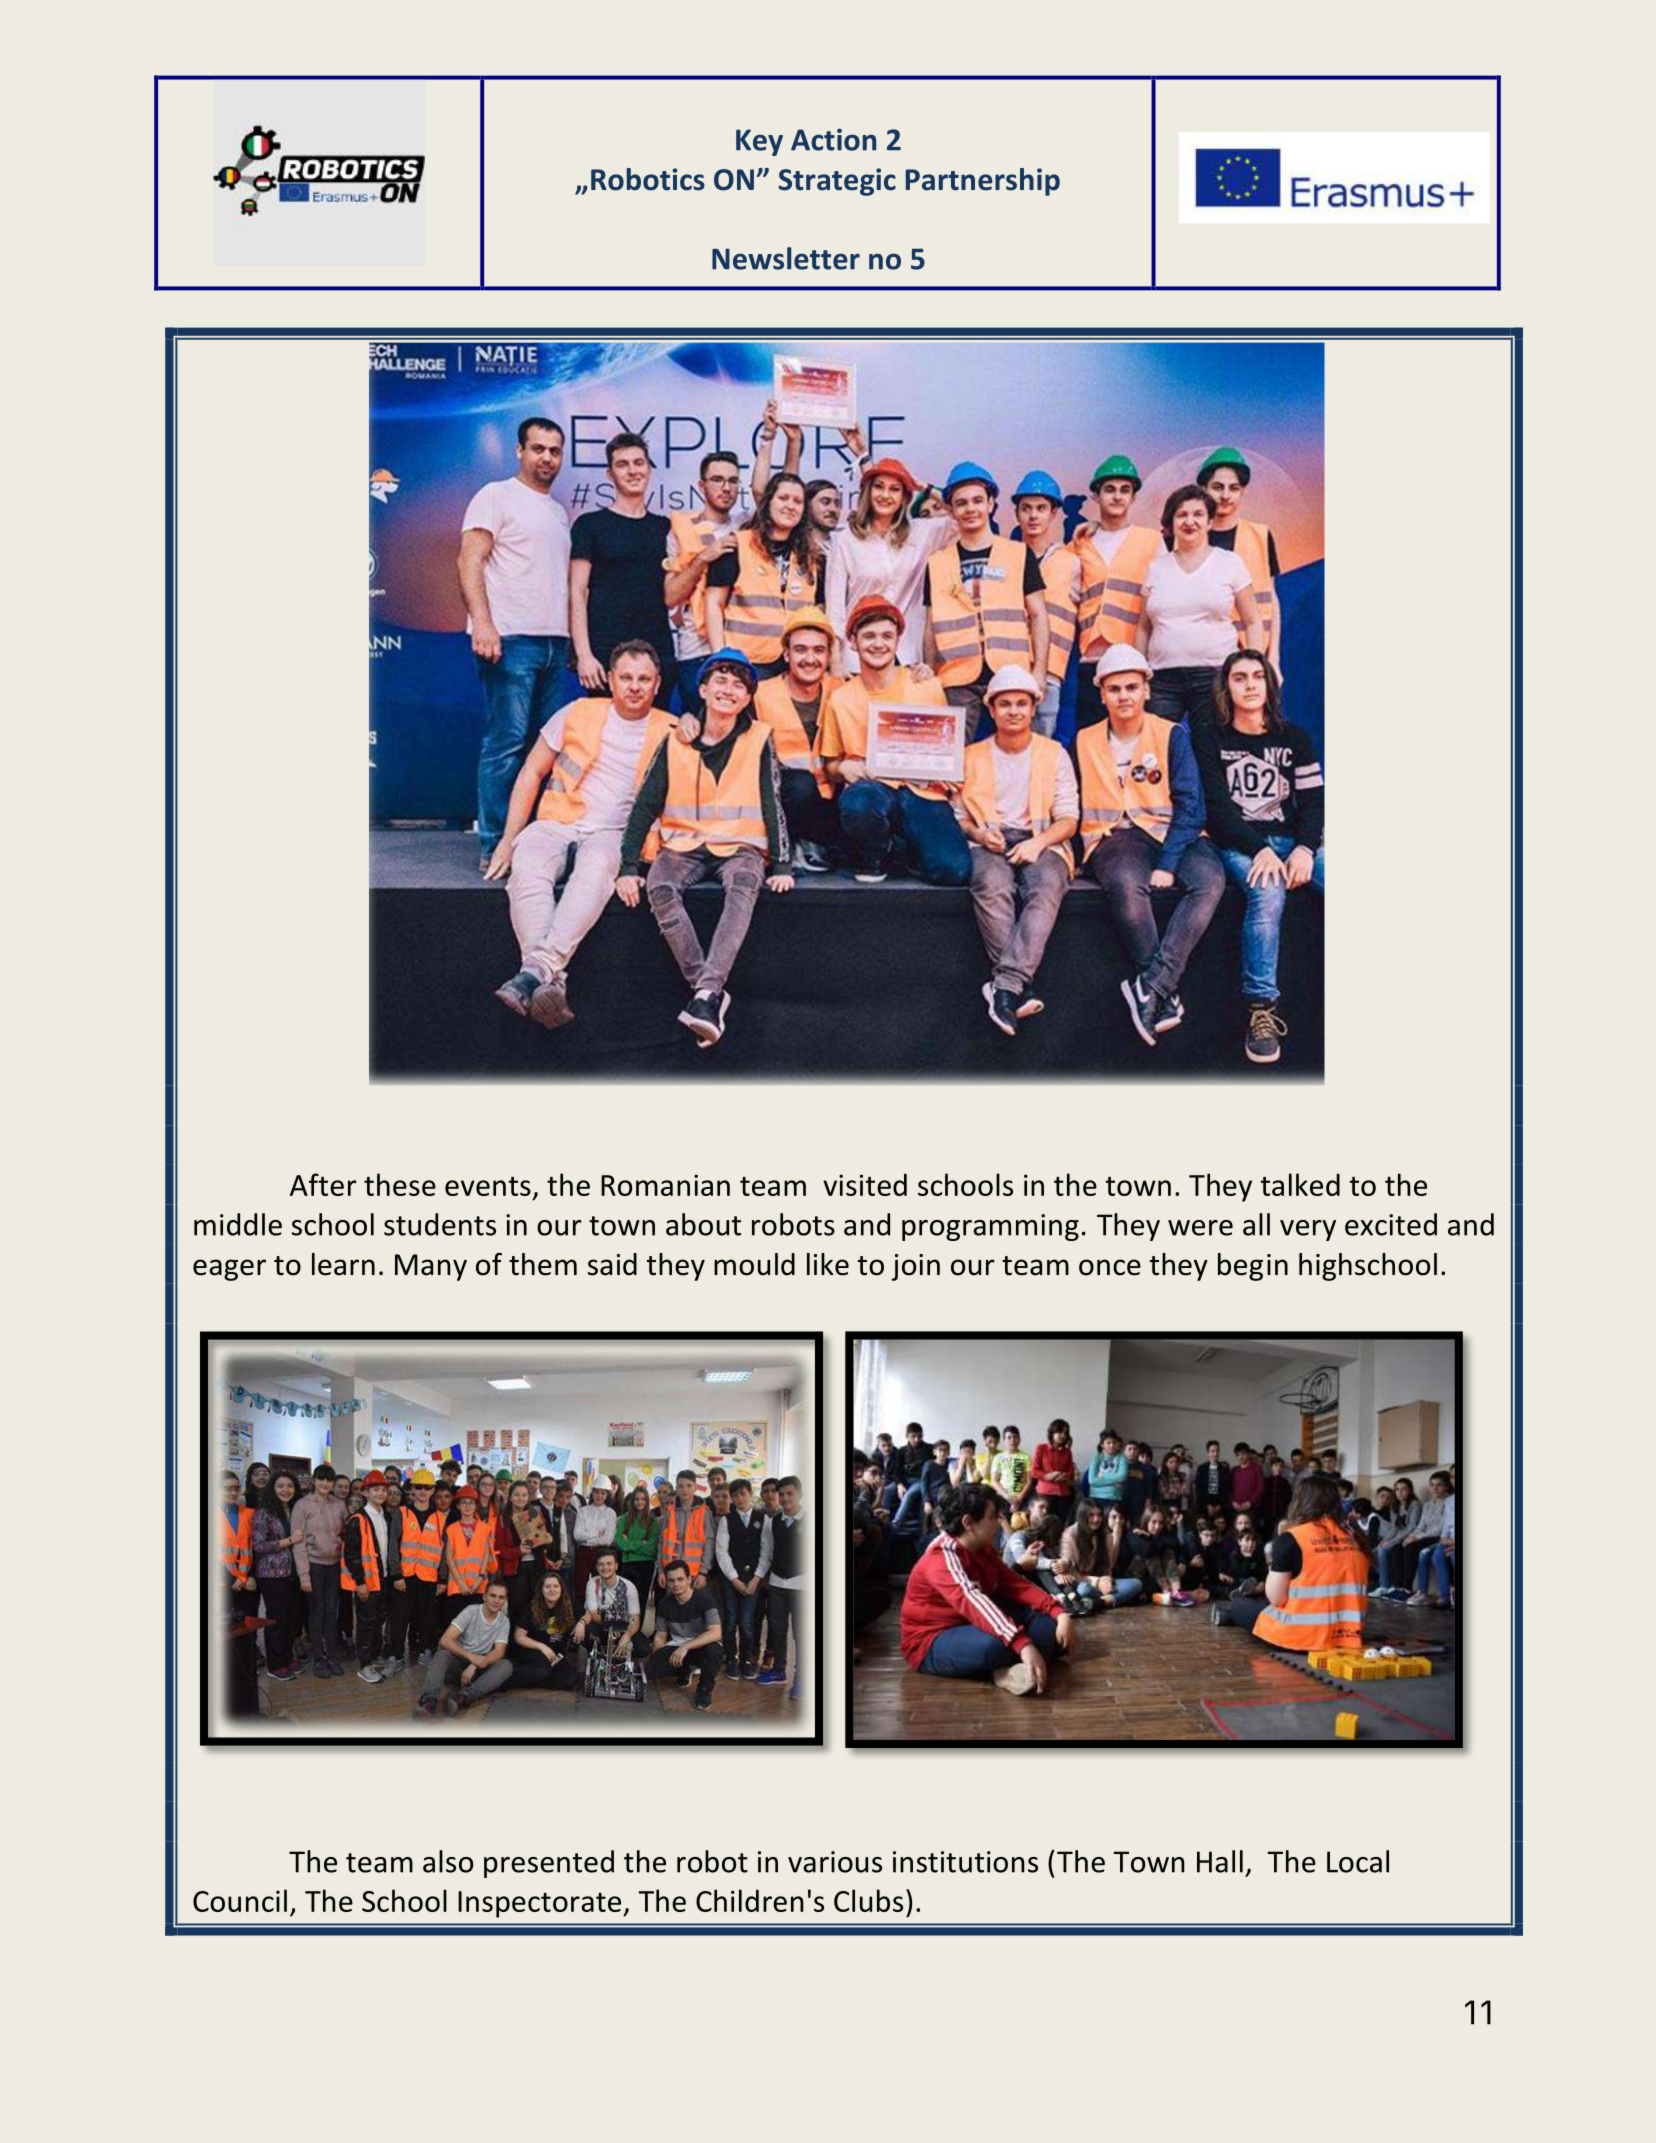 This screenshot has height=2143, width=1656. Describe the element at coordinates (759, 142) in the screenshot. I see `Key` at that location.
